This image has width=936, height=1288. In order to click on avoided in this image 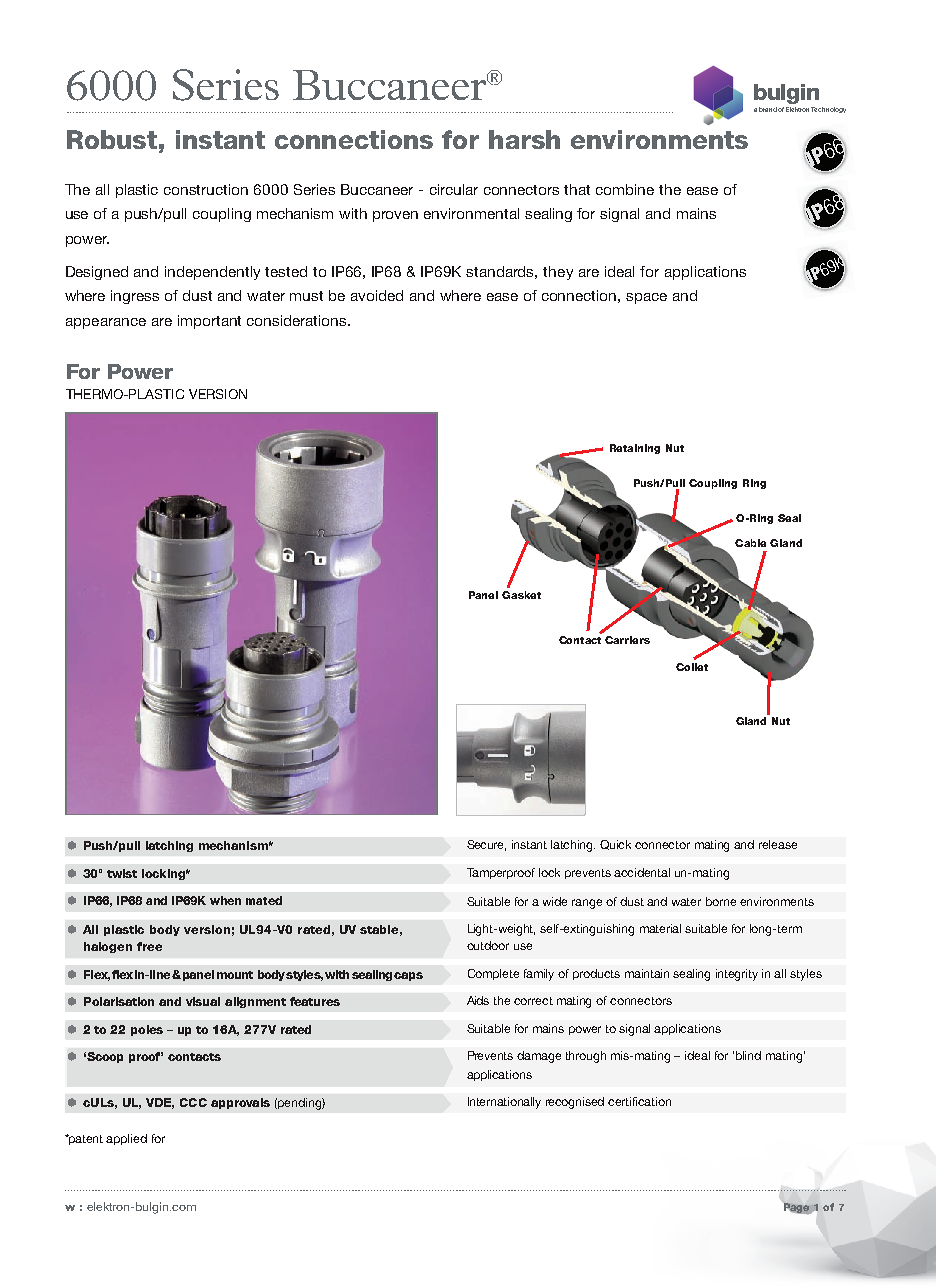, I will do `click(377, 295)`.
